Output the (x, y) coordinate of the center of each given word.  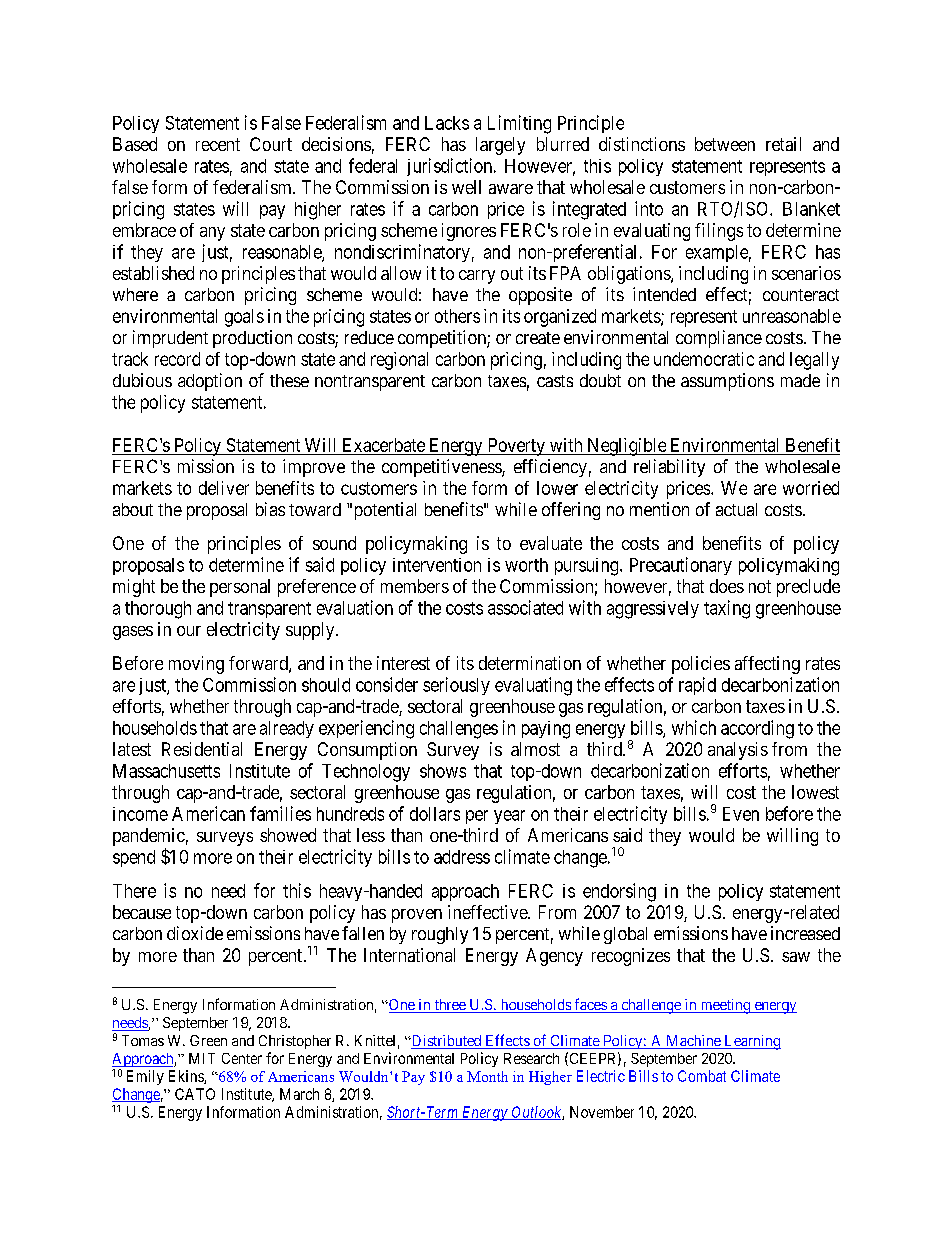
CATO (195, 1094)
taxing (727, 609)
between (725, 144)
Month (487, 1076)
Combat (702, 1076)
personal (240, 588)
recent (218, 144)
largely (500, 146)
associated (525, 607)
